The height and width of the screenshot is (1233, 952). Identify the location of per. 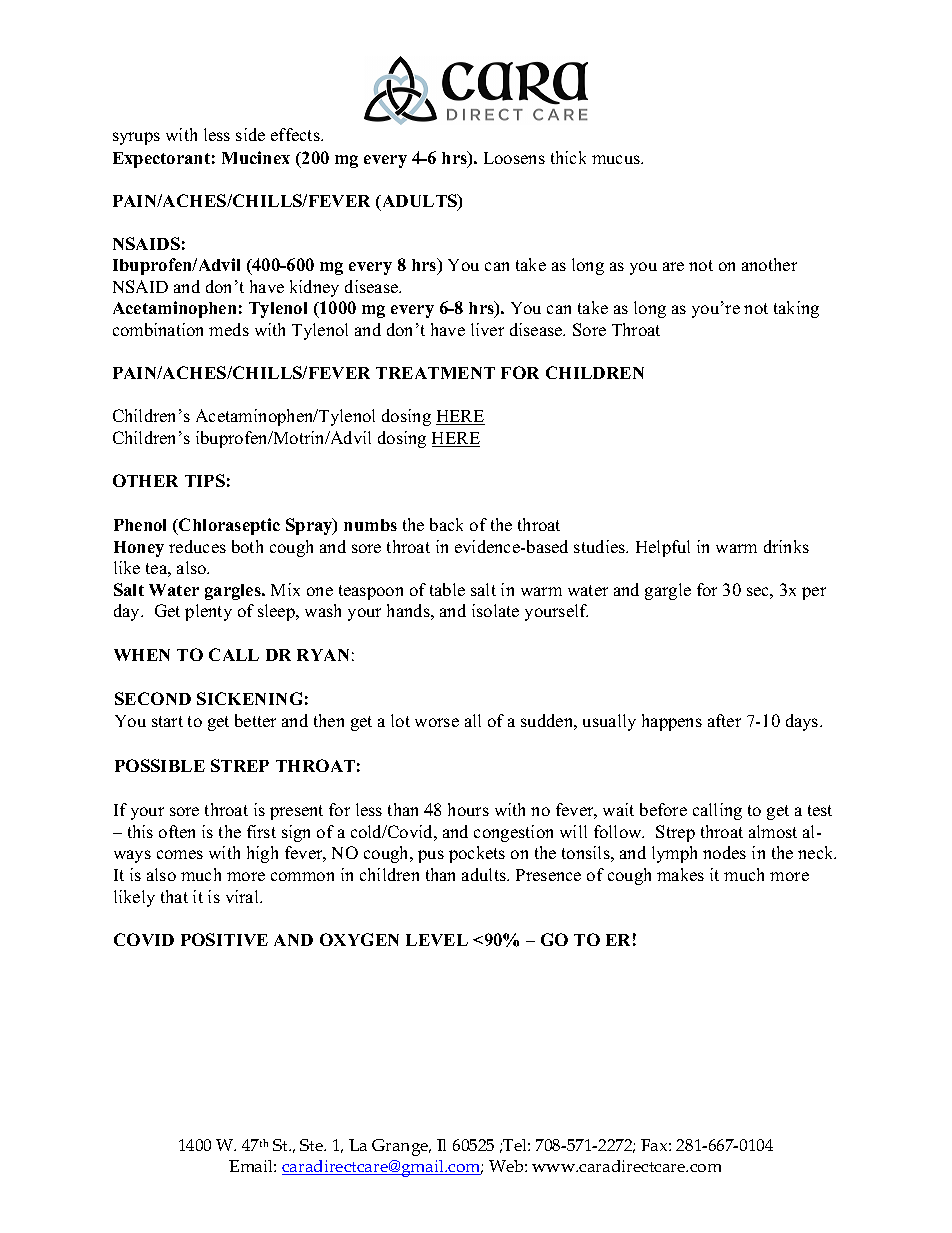
(814, 593).
